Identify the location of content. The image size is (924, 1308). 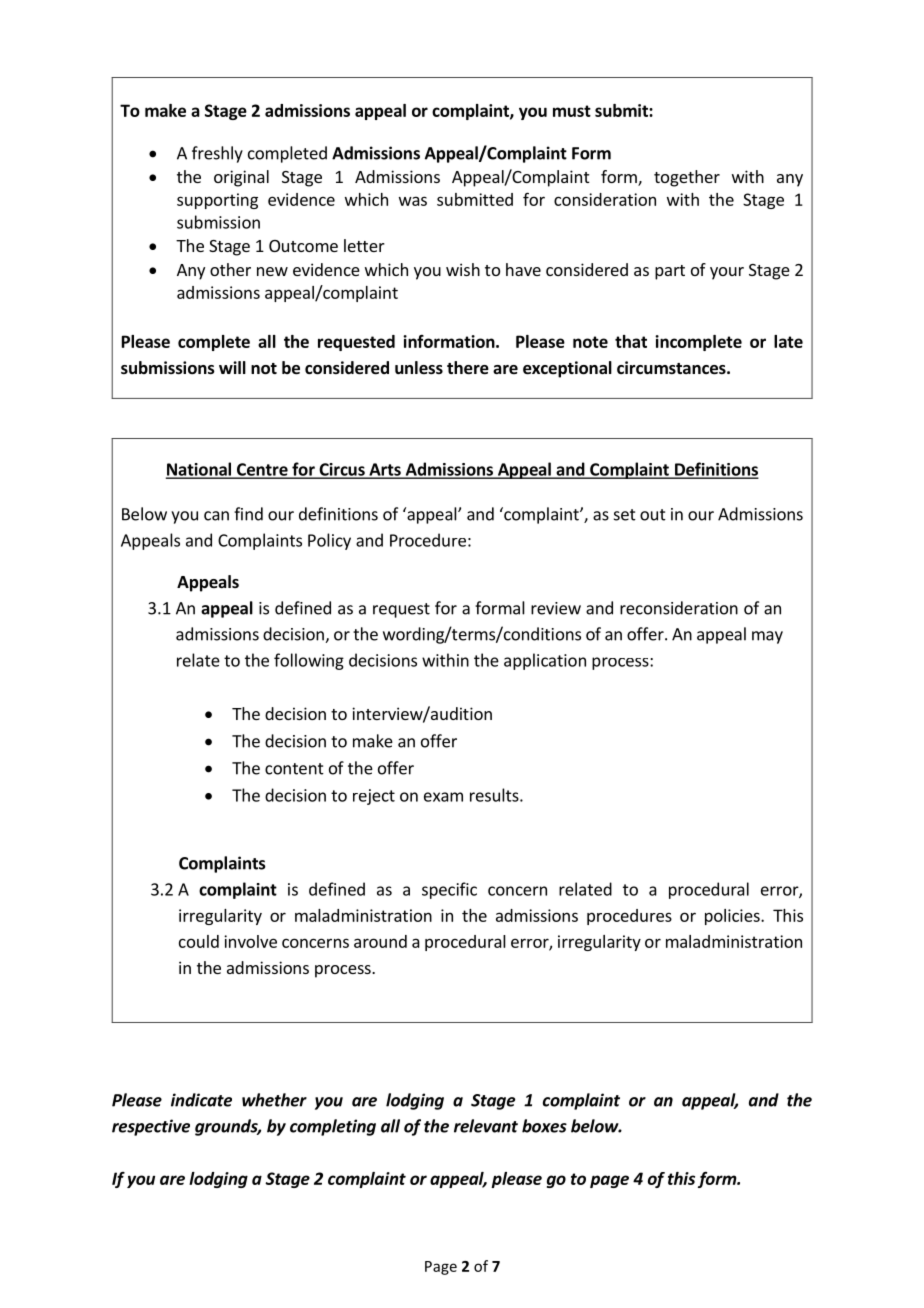
(294, 769).
